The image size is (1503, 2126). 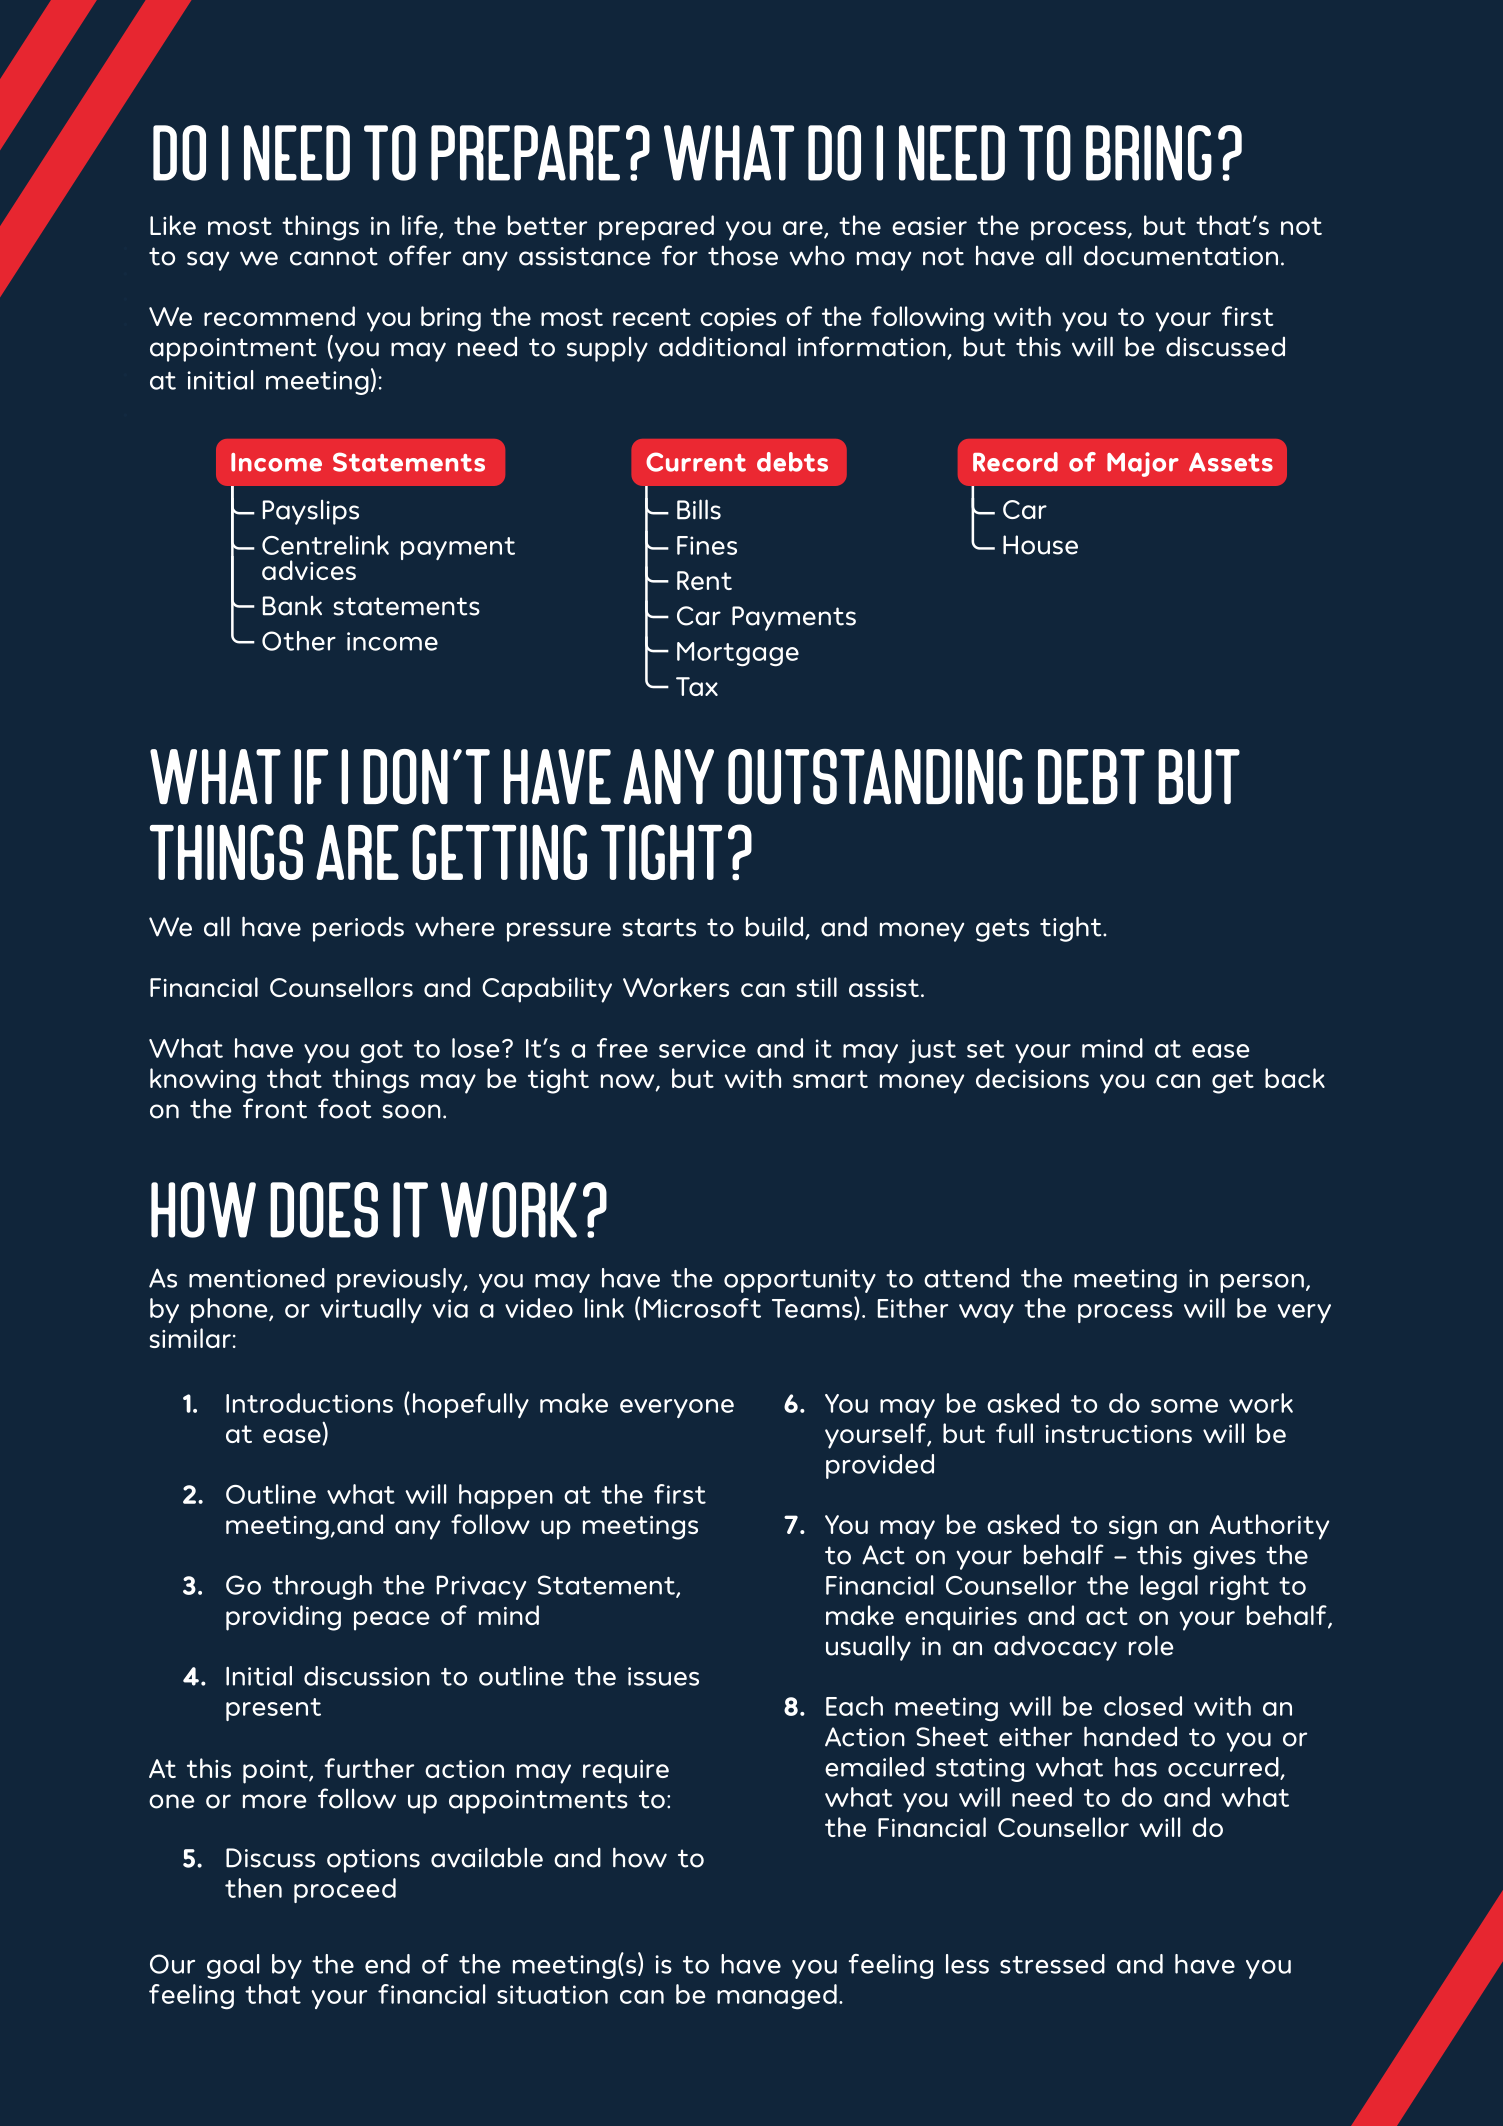 What do you see at coordinates (334, 256) in the image?
I see `cannot` at bounding box center [334, 256].
